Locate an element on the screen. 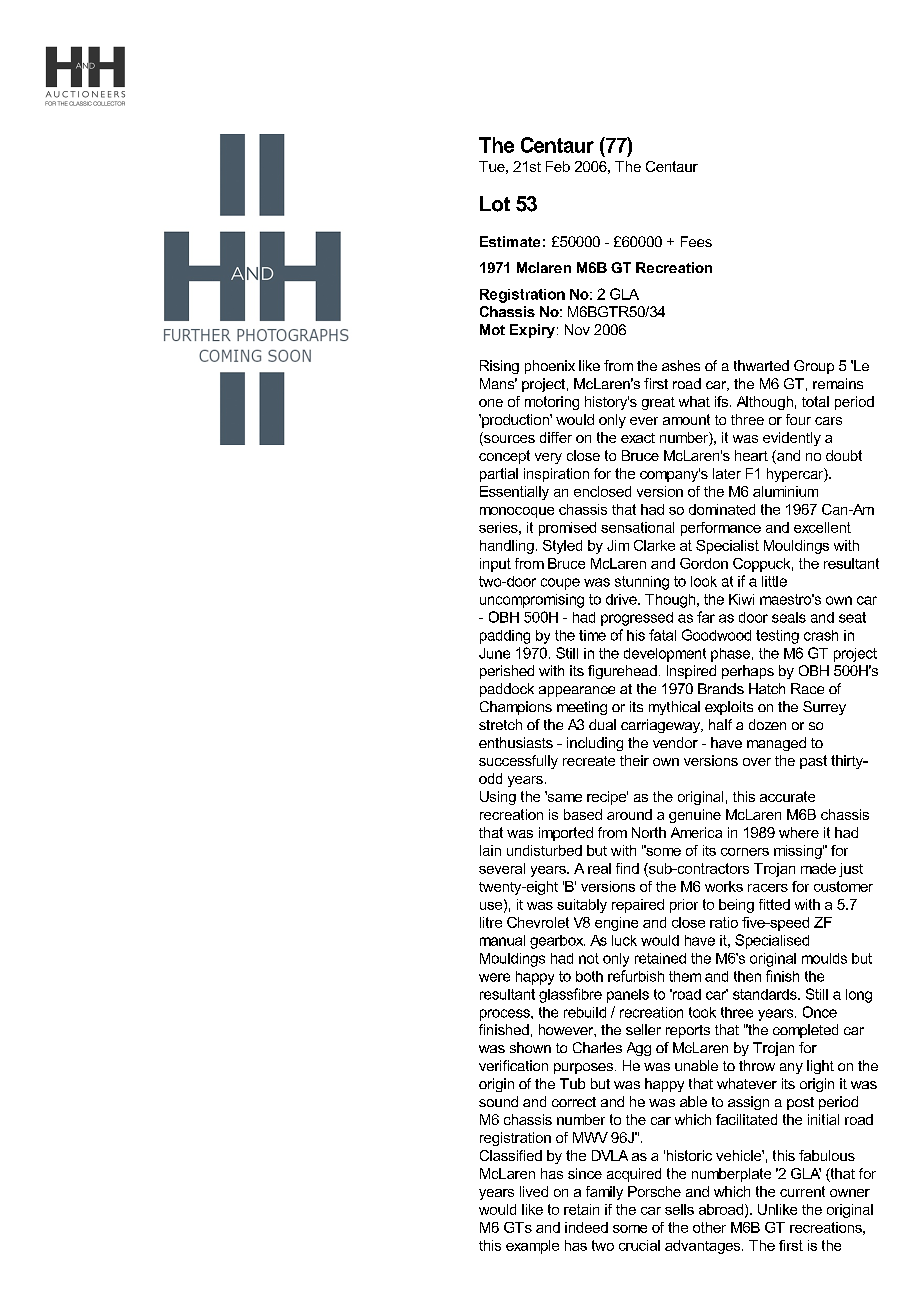  very is located at coordinates (548, 458).
